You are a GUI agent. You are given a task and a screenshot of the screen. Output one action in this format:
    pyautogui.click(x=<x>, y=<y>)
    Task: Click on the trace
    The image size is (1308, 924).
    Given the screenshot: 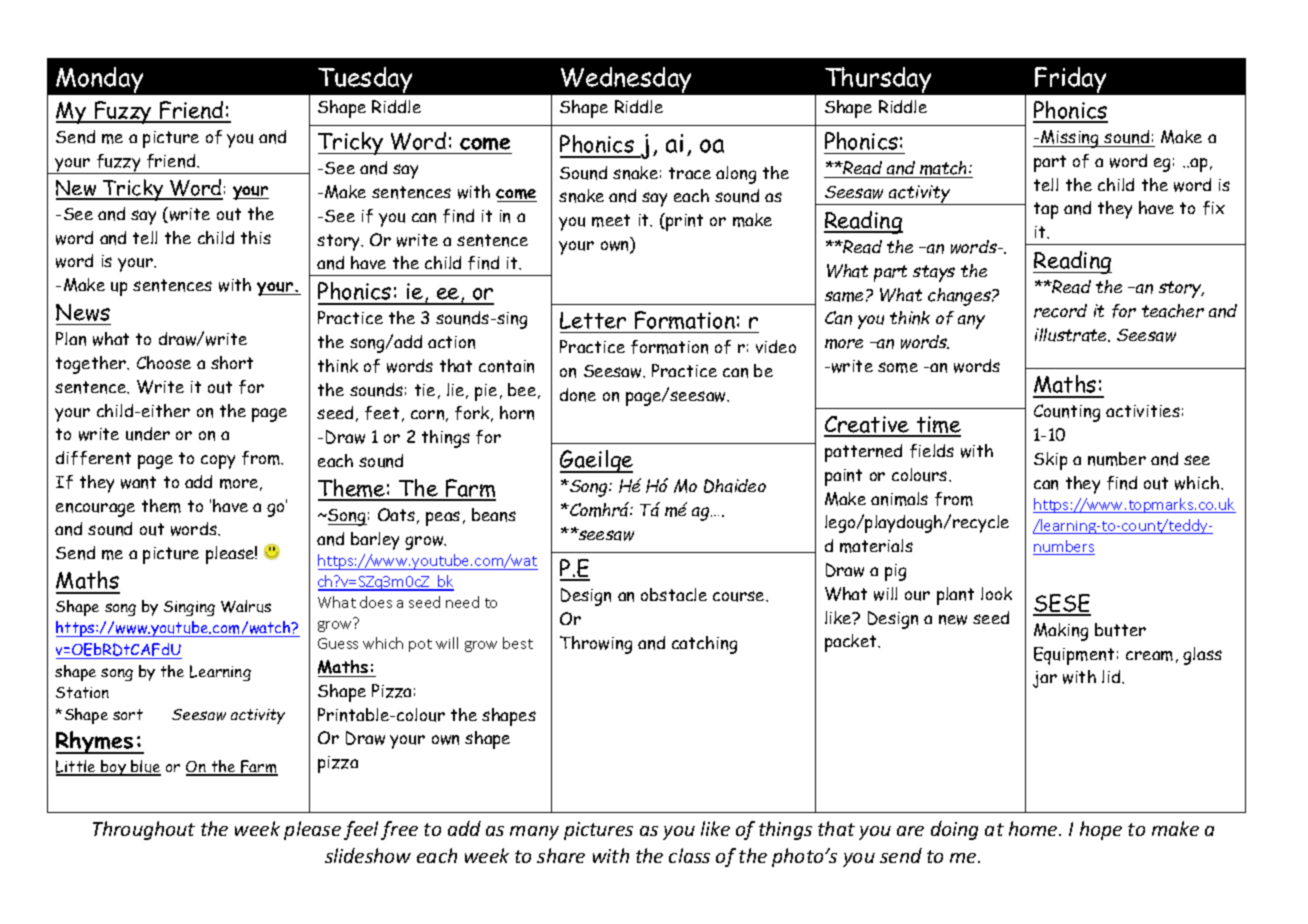 What is the action you would take?
    pyautogui.click(x=690, y=173)
